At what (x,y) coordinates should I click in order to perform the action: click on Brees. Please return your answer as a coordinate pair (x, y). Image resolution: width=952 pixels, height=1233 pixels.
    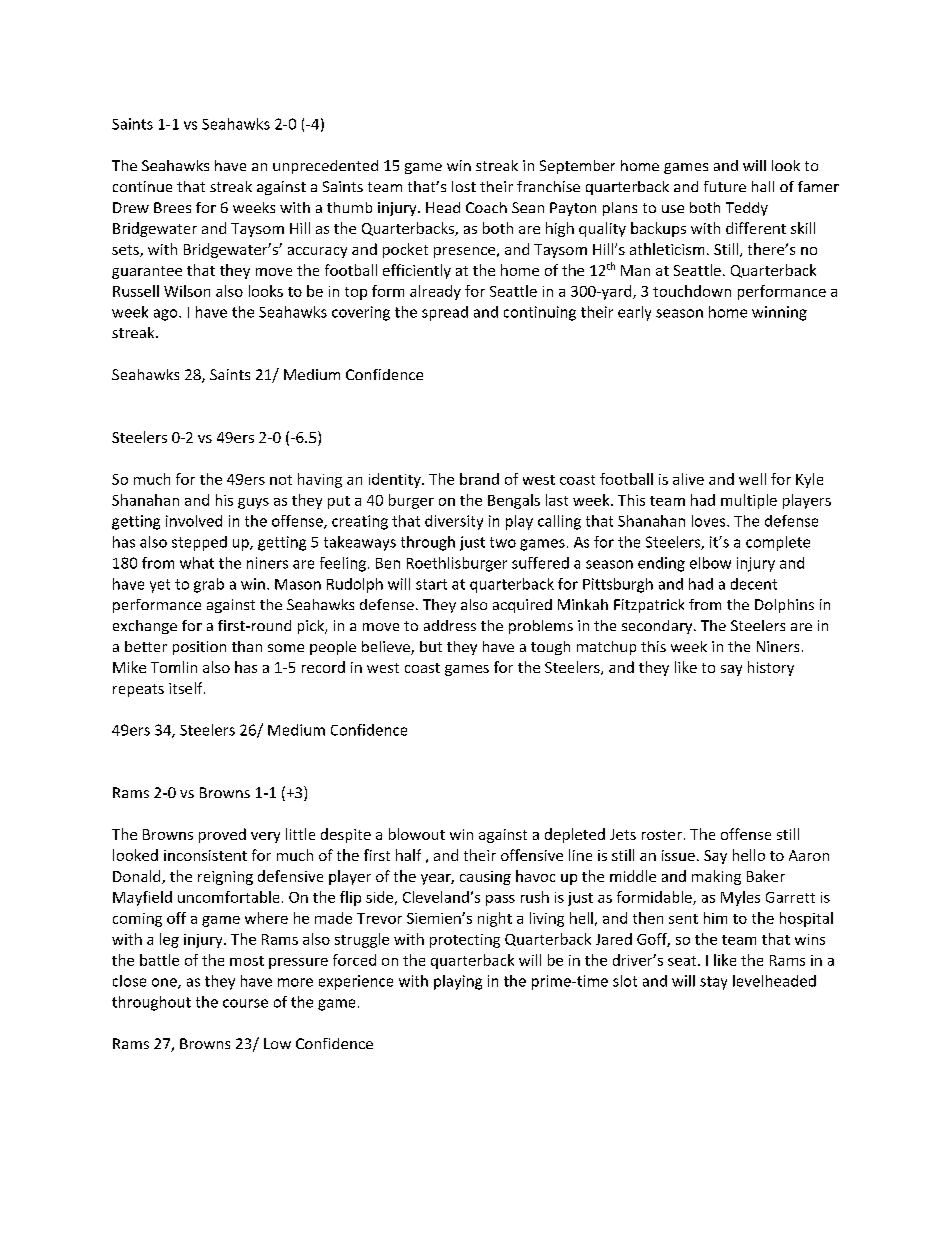
    Looking at the image, I should click on (172, 207).
